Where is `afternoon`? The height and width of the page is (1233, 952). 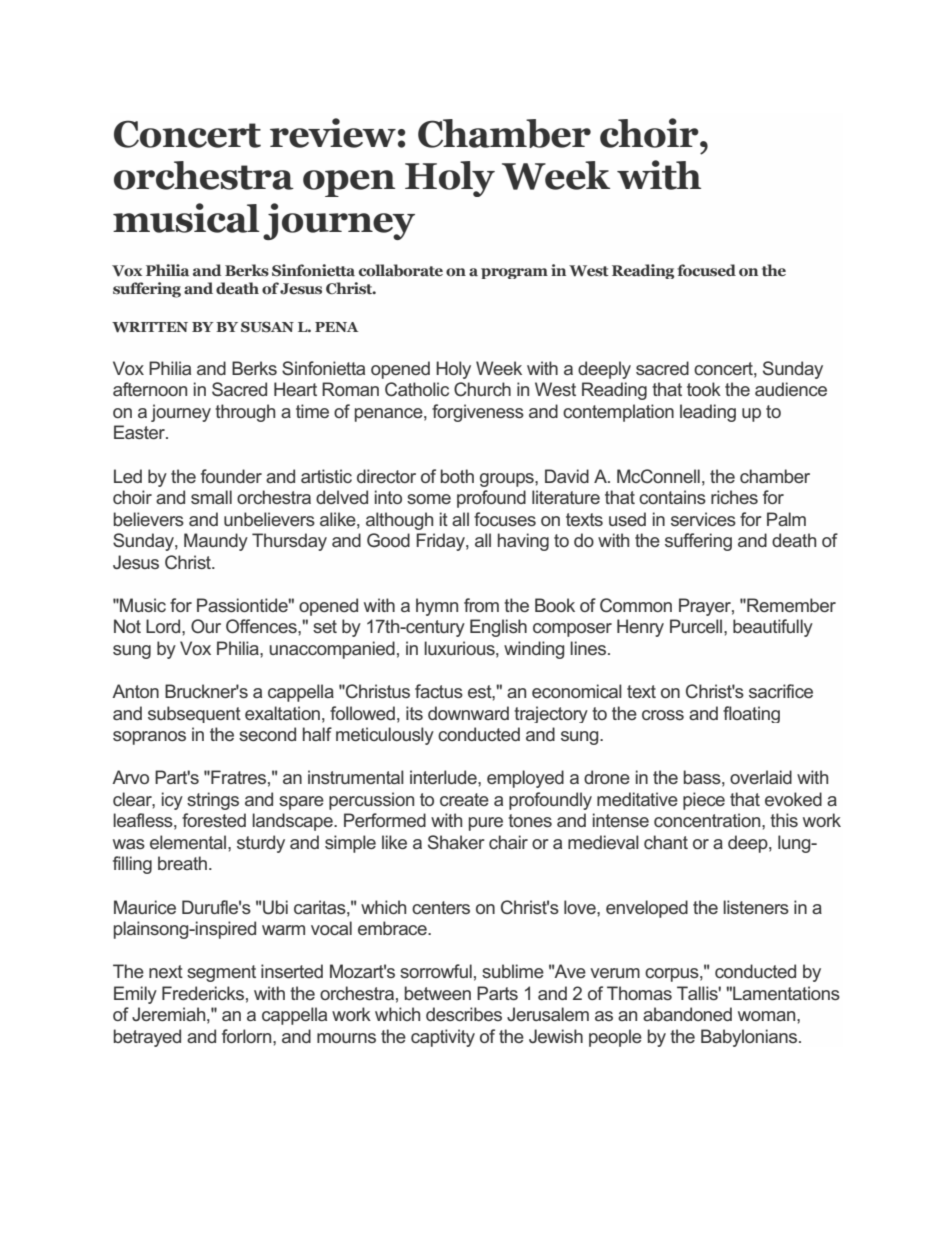
afternoon is located at coordinates (150, 389).
